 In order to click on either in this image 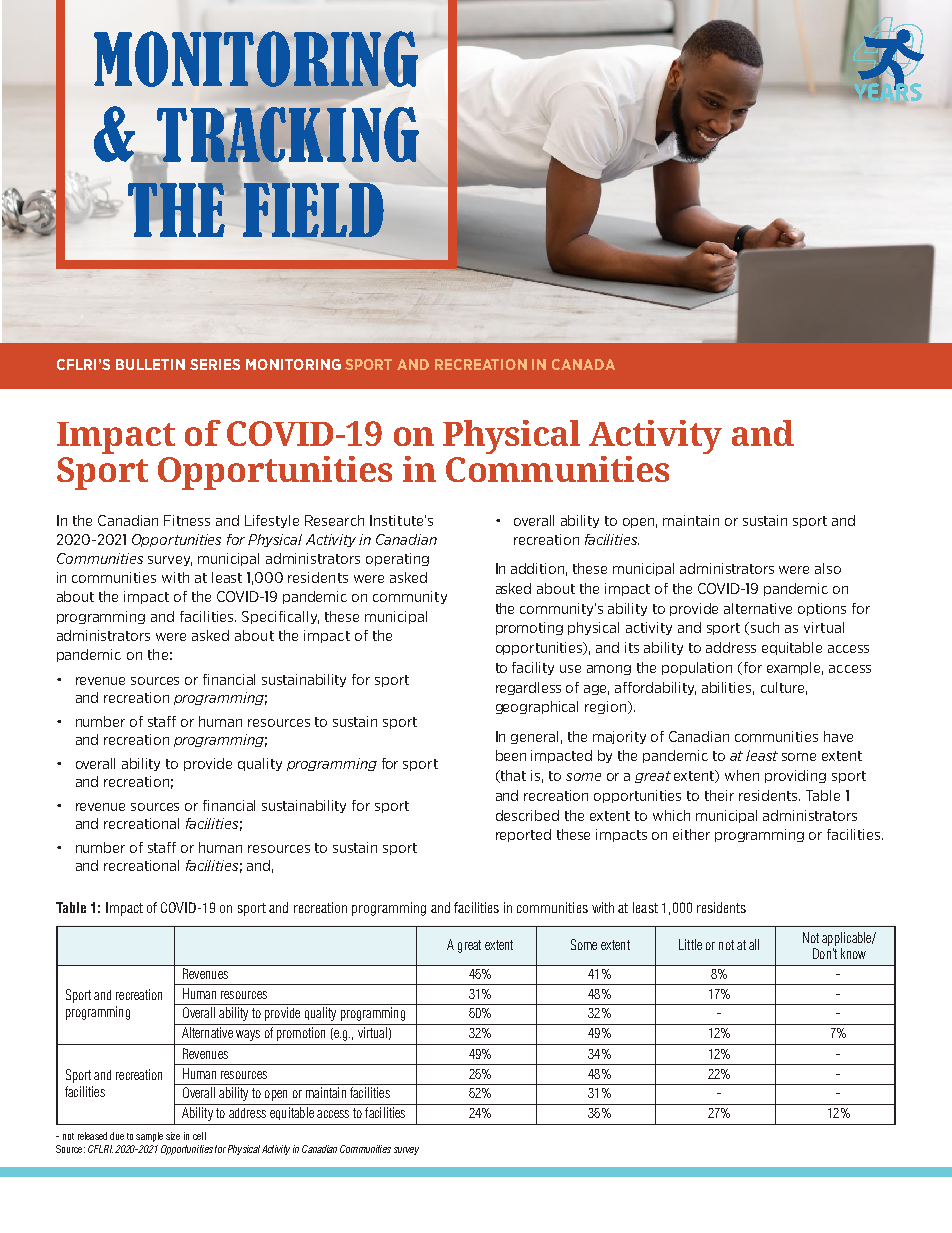, I will do `click(691, 834)`.
